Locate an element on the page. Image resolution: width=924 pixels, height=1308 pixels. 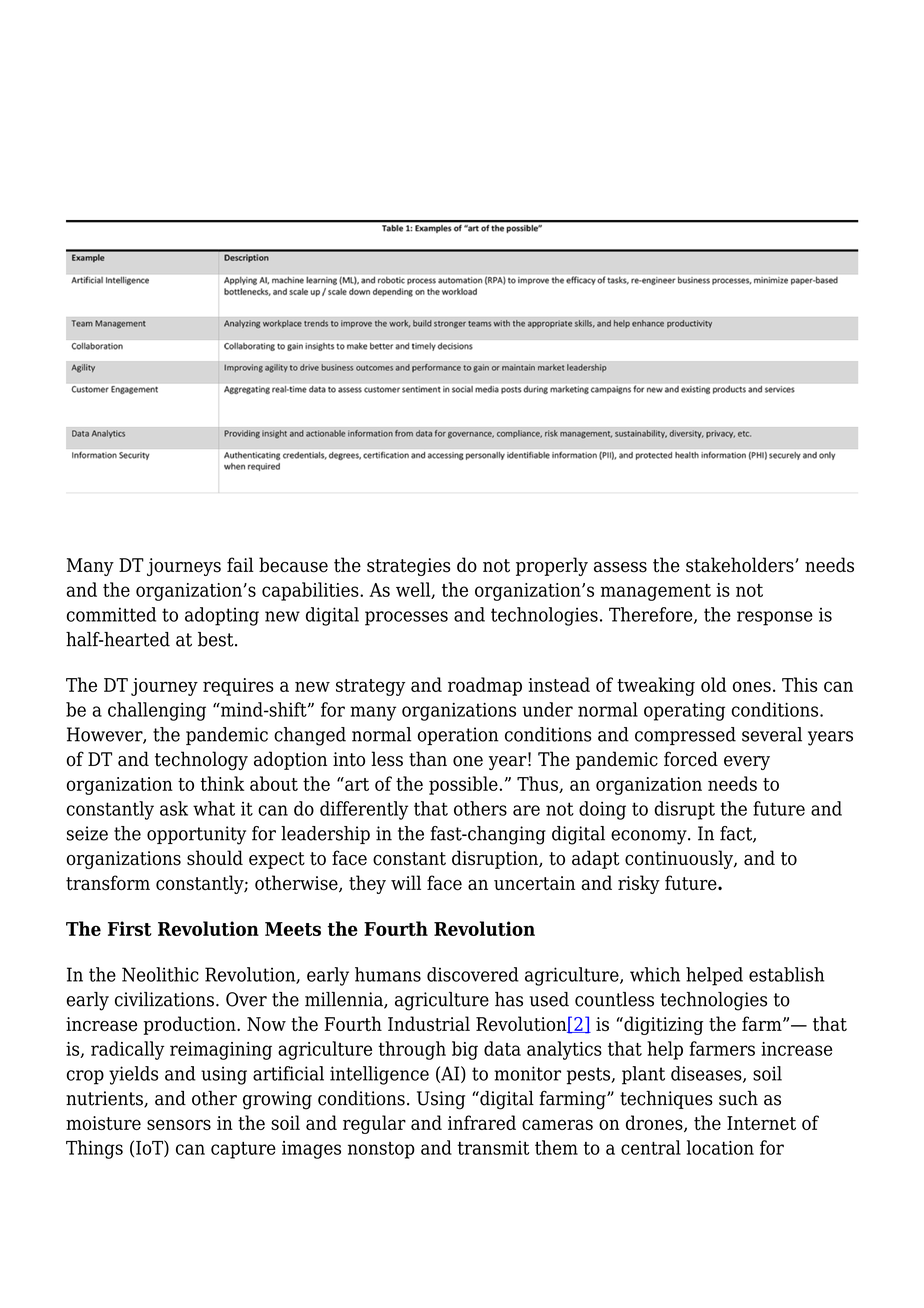
strategies is located at coordinates (408, 567).
